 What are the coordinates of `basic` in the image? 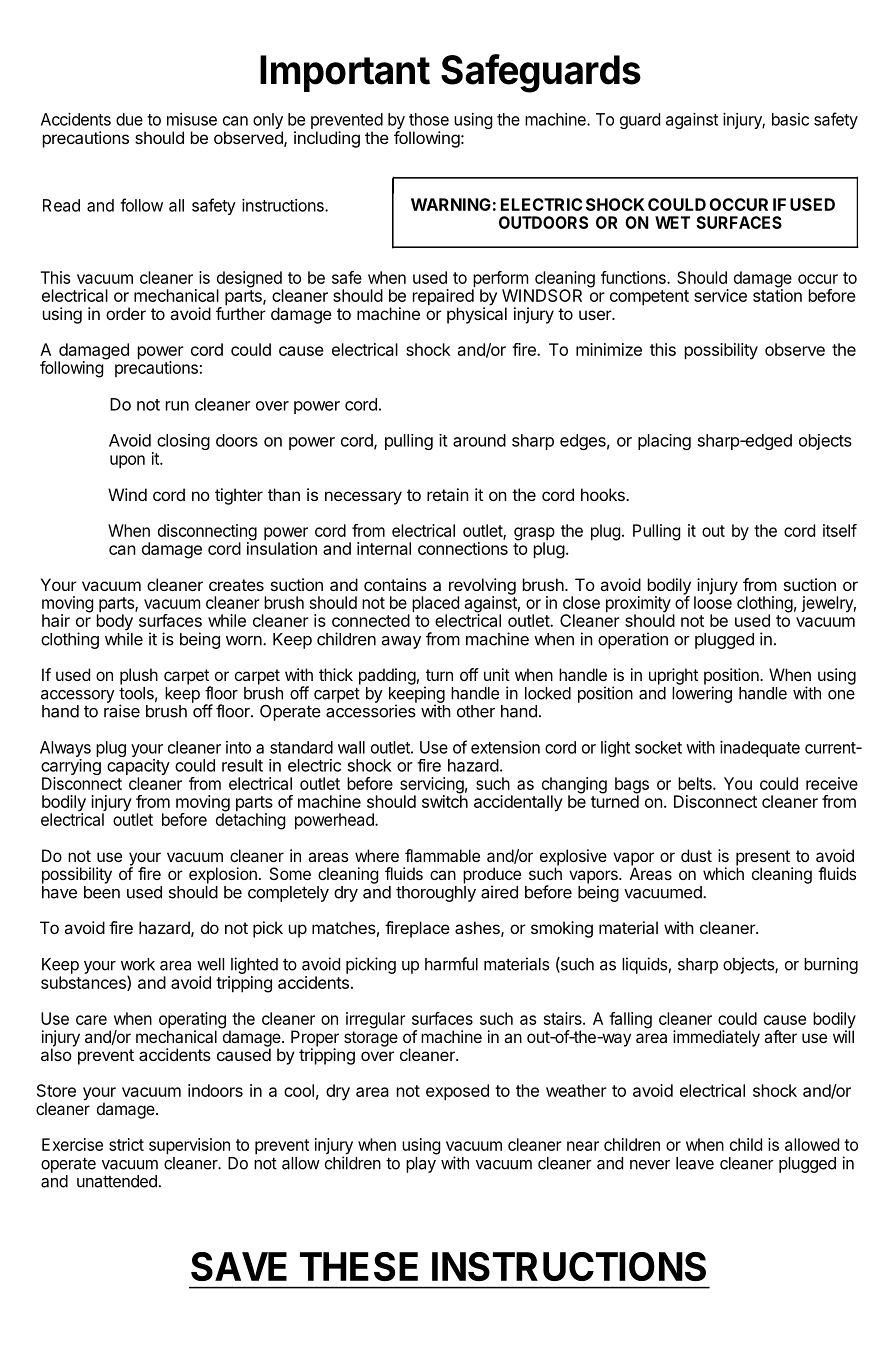 It's located at (790, 119).
